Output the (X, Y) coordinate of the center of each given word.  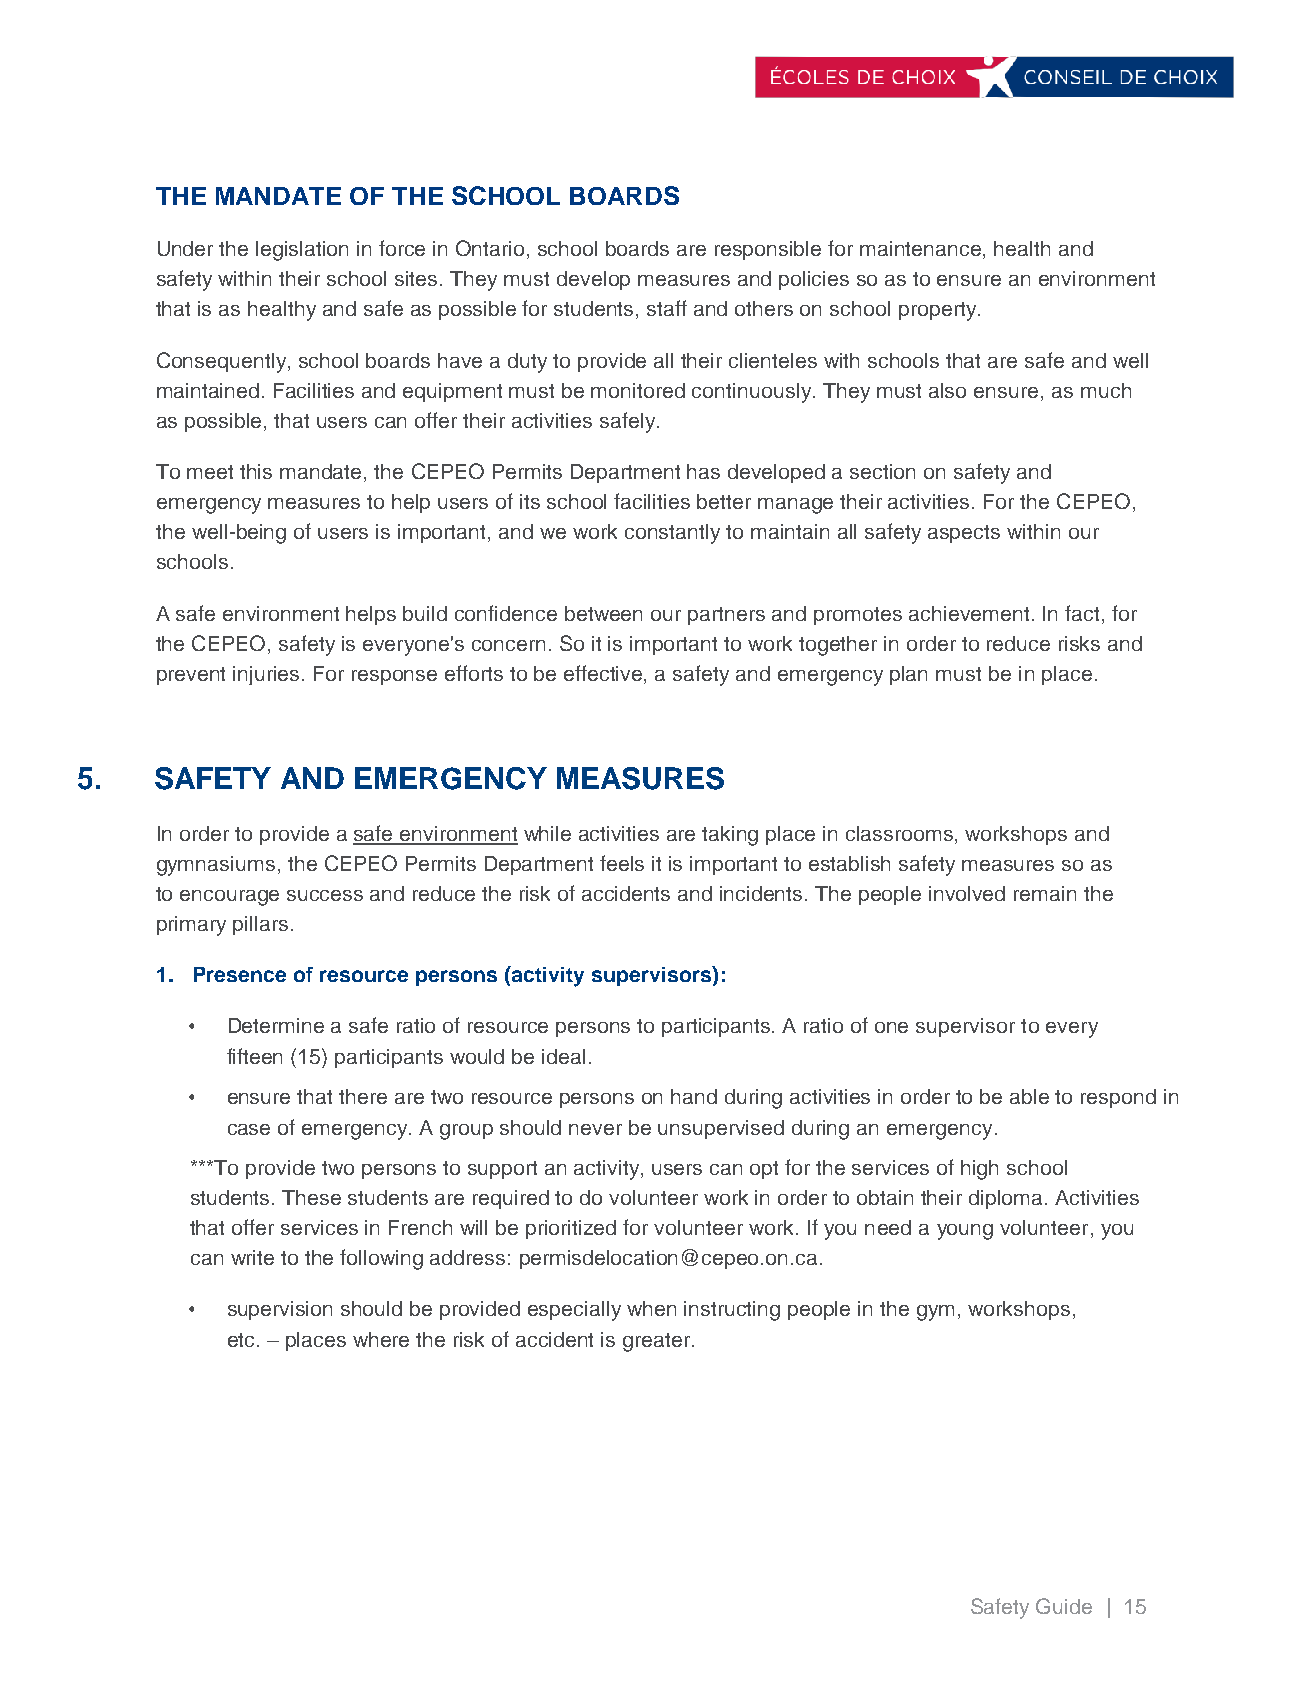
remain (1045, 893)
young (965, 1232)
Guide (1064, 1606)
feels (622, 863)
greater (658, 1342)
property (939, 311)
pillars (260, 925)
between (603, 613)
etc (241, 1340)
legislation (302, 251)
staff (667, 308)
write (252, 1257)
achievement (971, 613)
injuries (268, 675)
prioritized (571, 1229)
